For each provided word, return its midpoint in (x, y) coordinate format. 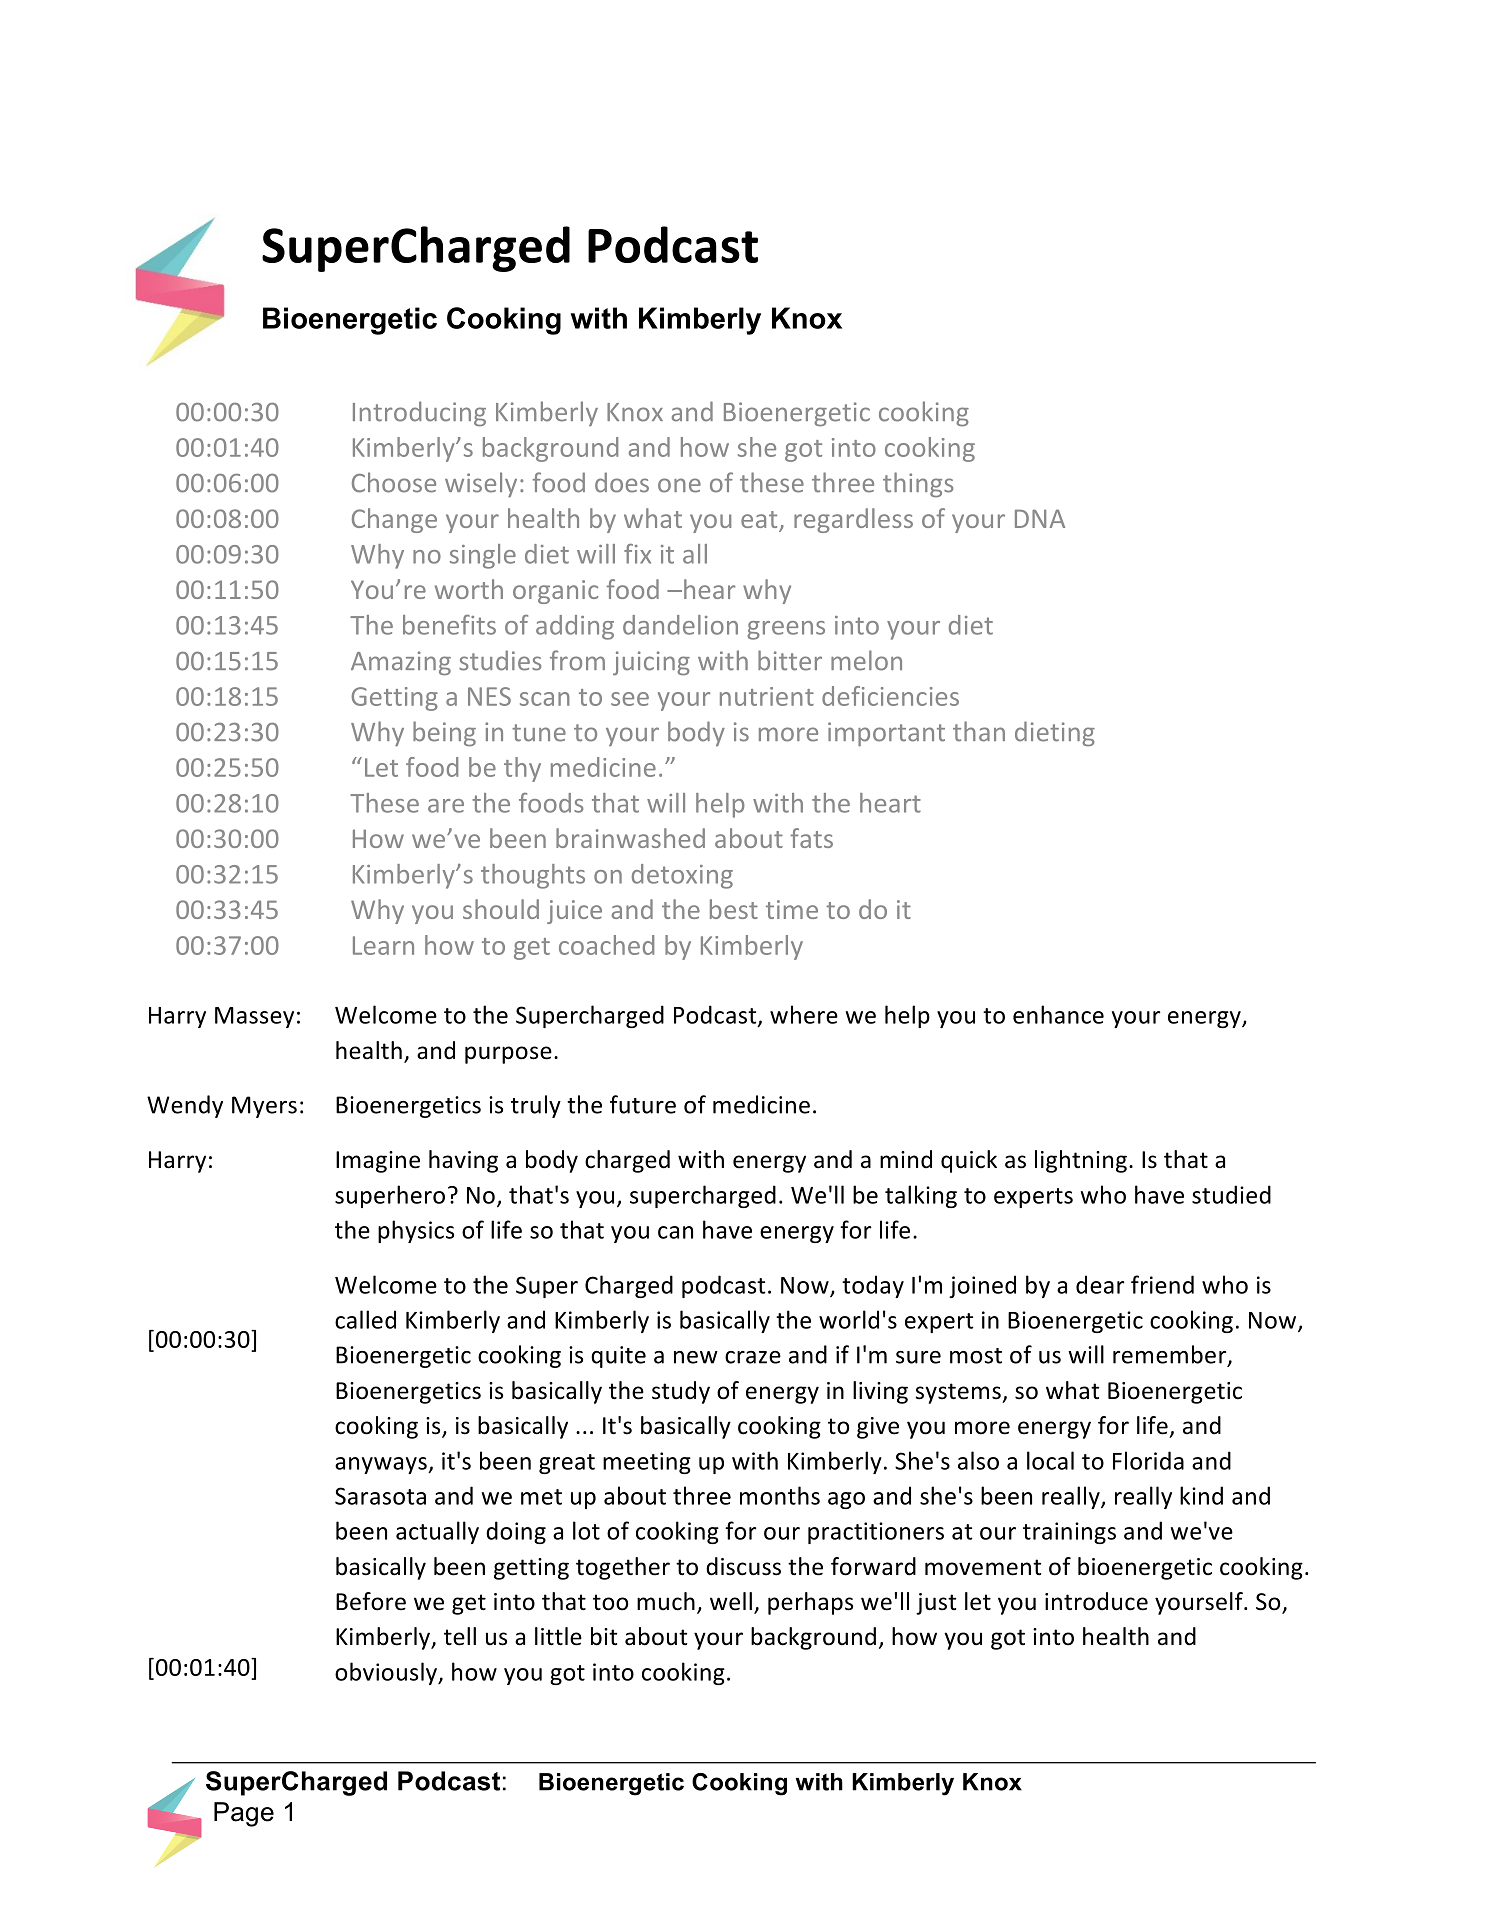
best (734, 909)
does (622, 482)
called (365, 1319)
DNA (1040, 518)
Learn (383, 945)
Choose (394, 482)
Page (244, 1814)
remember (1171, 1355)
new (696, 1357)
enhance (1058, 1014)
